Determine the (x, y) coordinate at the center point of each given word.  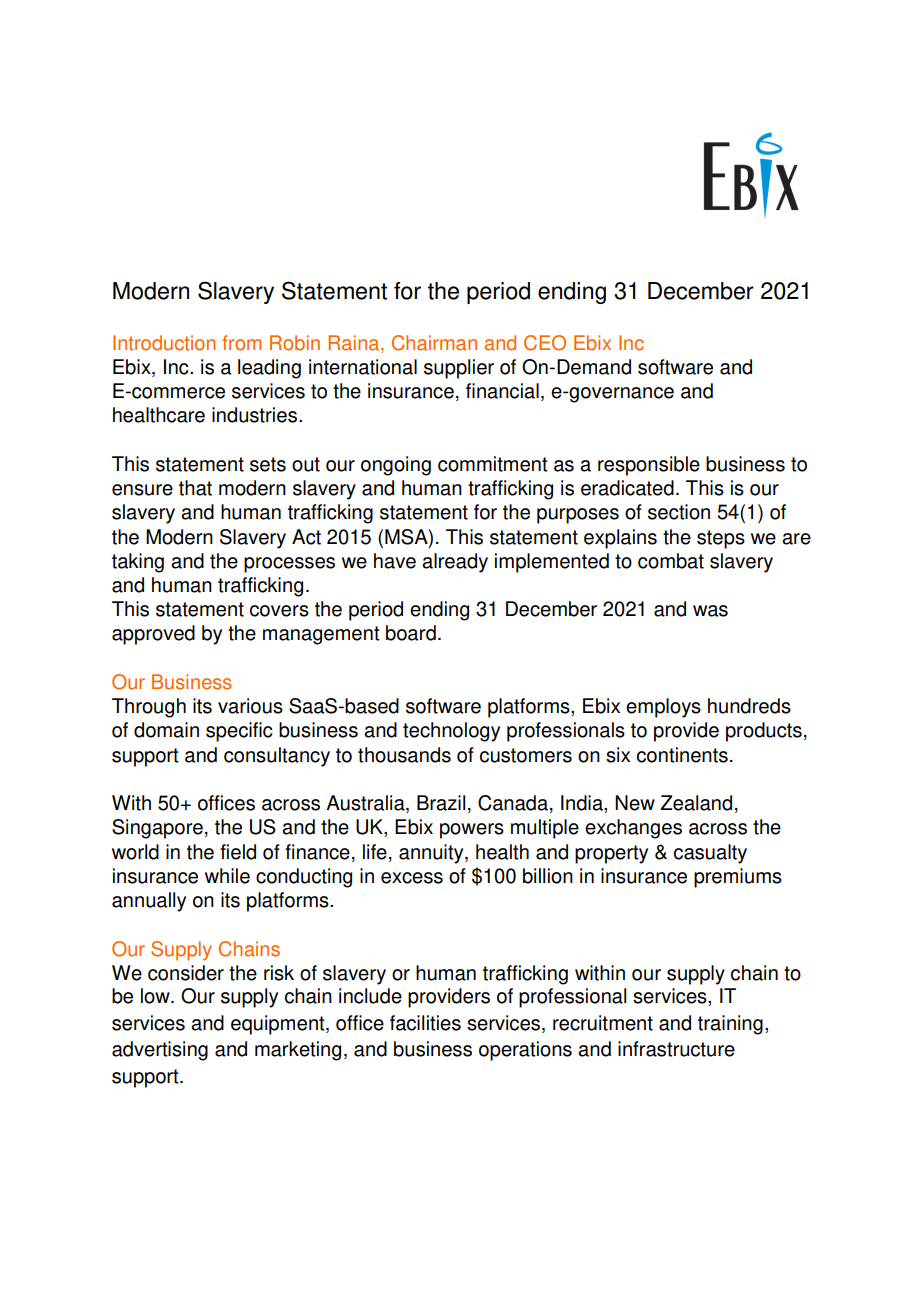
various (250, 706)
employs (663, 708)
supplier (459, 369)
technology (451, 732)
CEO (545, 343)
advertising (160, 1051)
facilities (425, 1023)
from (241, 343)
